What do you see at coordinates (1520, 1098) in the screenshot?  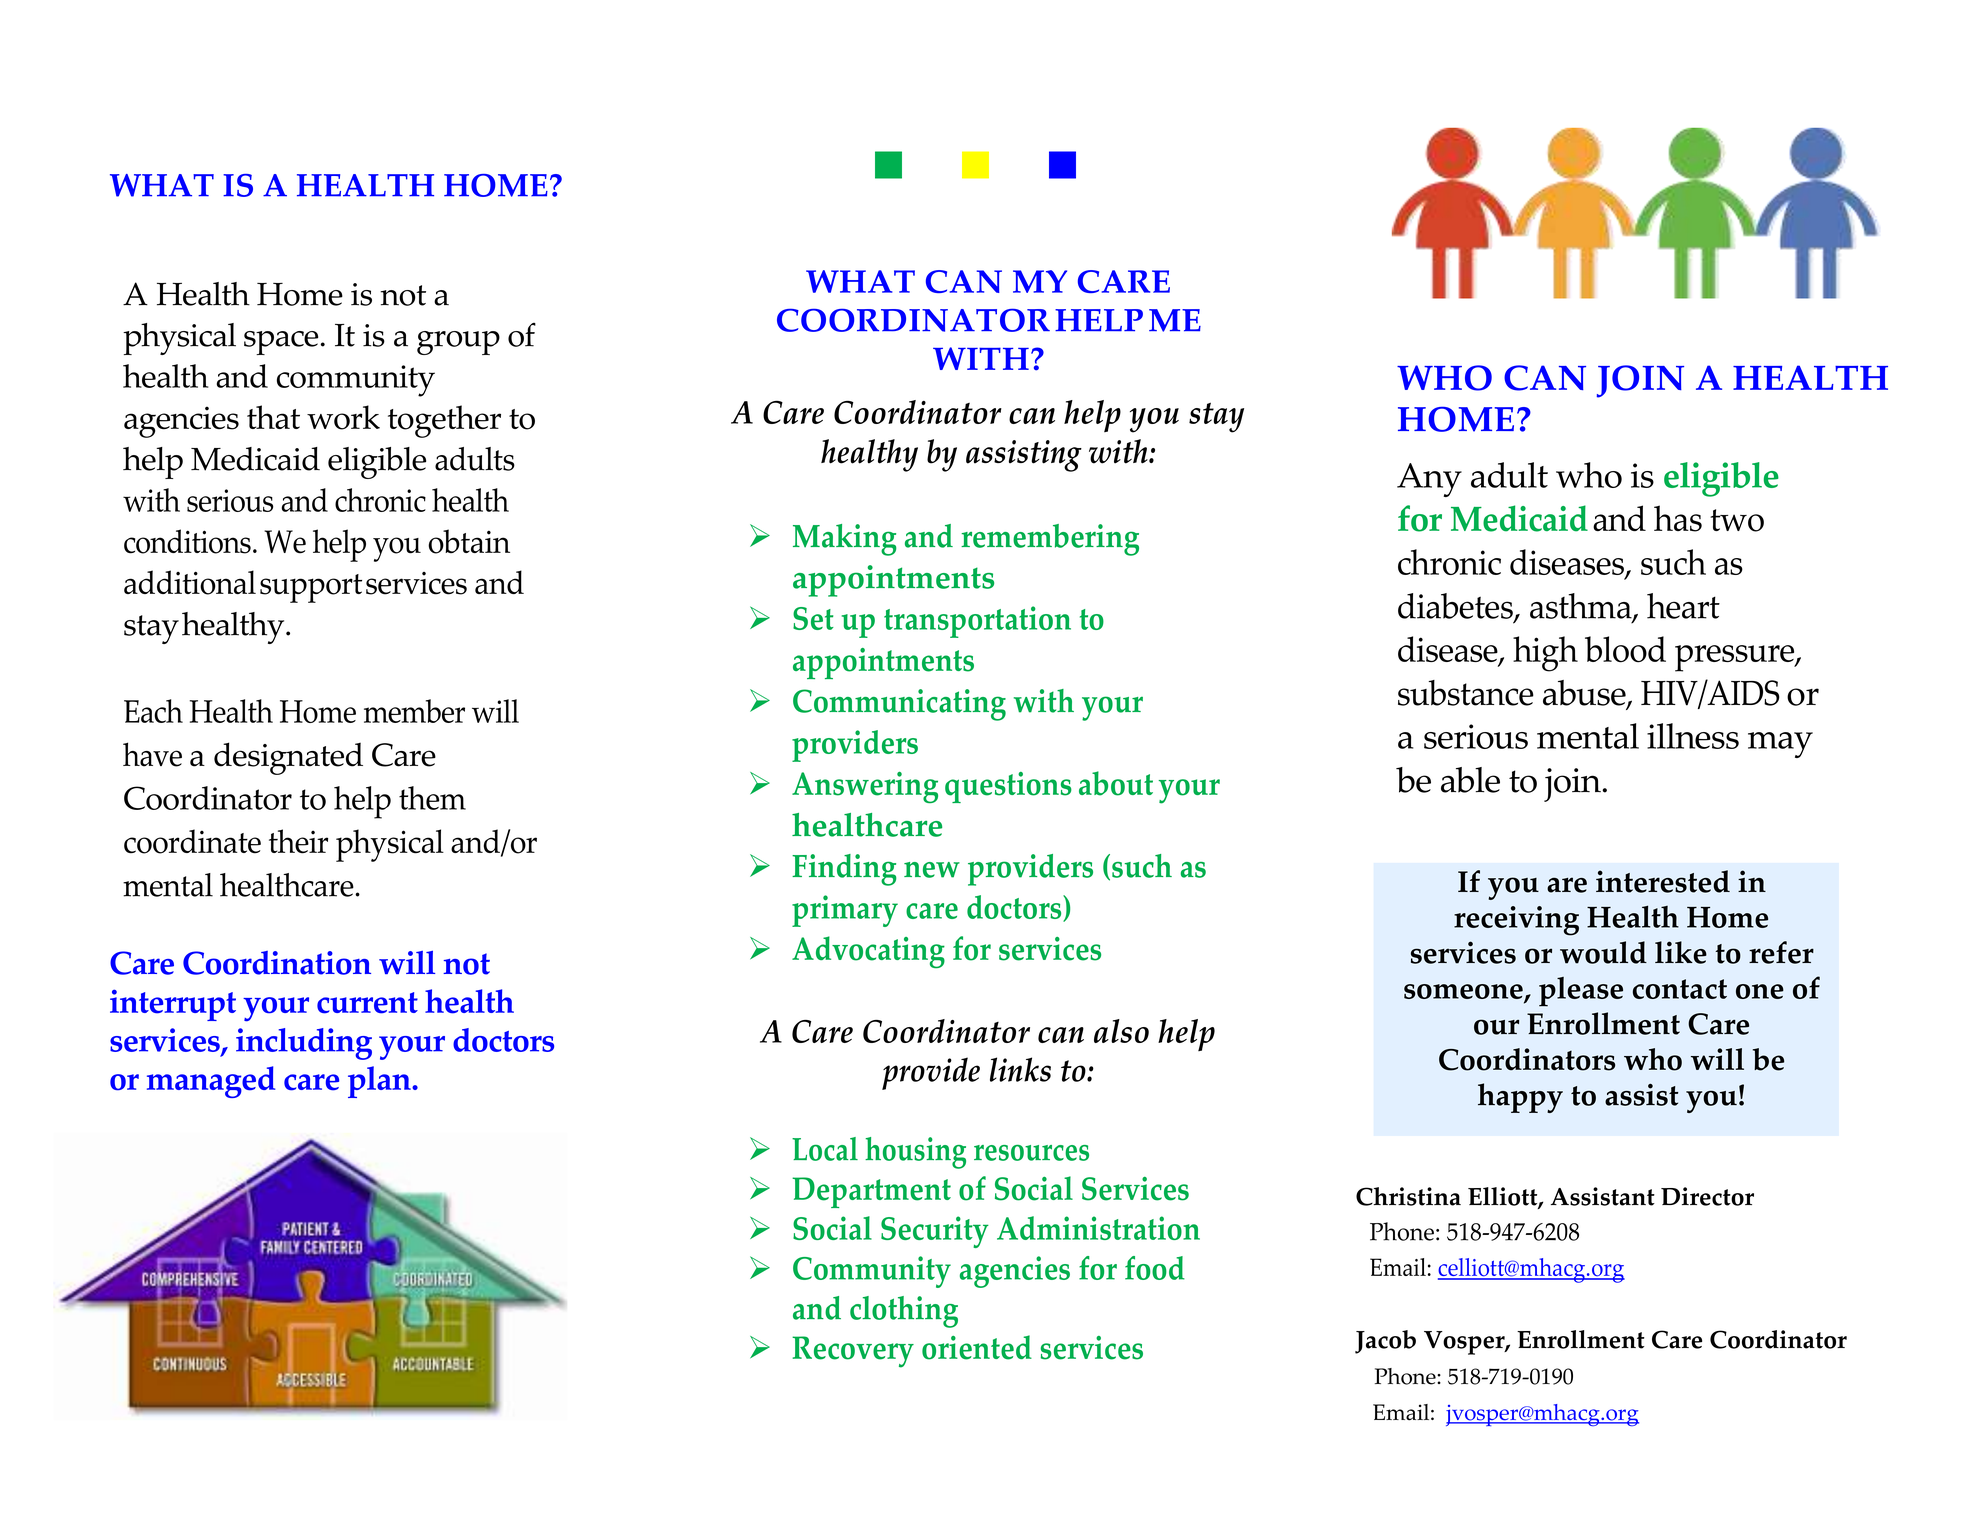 I see `happy` at bounding box center [1520, 1098].
